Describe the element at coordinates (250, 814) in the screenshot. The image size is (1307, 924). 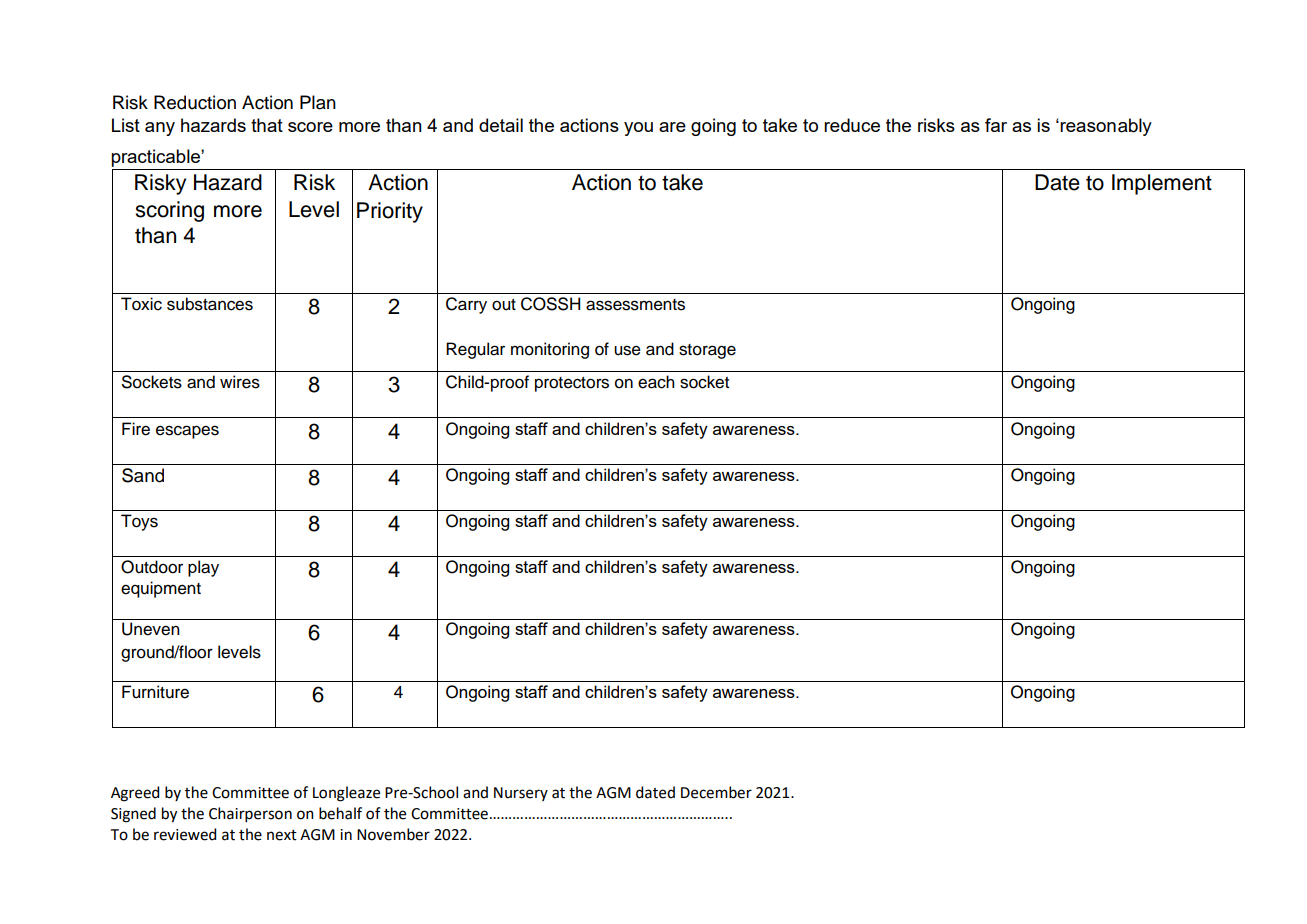
I see `Chairperson` at that location.
